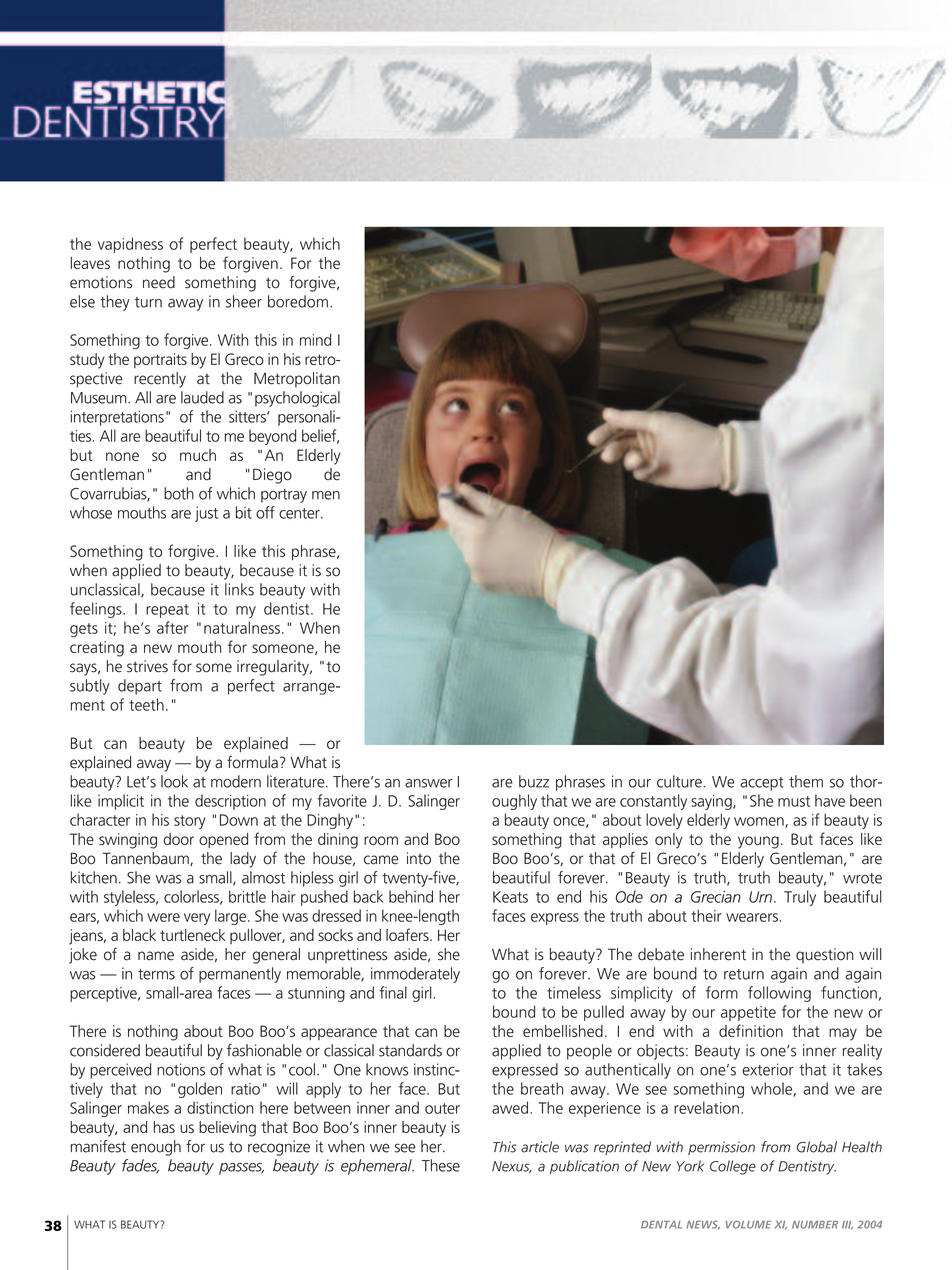 This image has height=1270, width=952. What do you see at coordinates (761, 784) in the image?
I see `accept` at bounding box center [761, 784].
